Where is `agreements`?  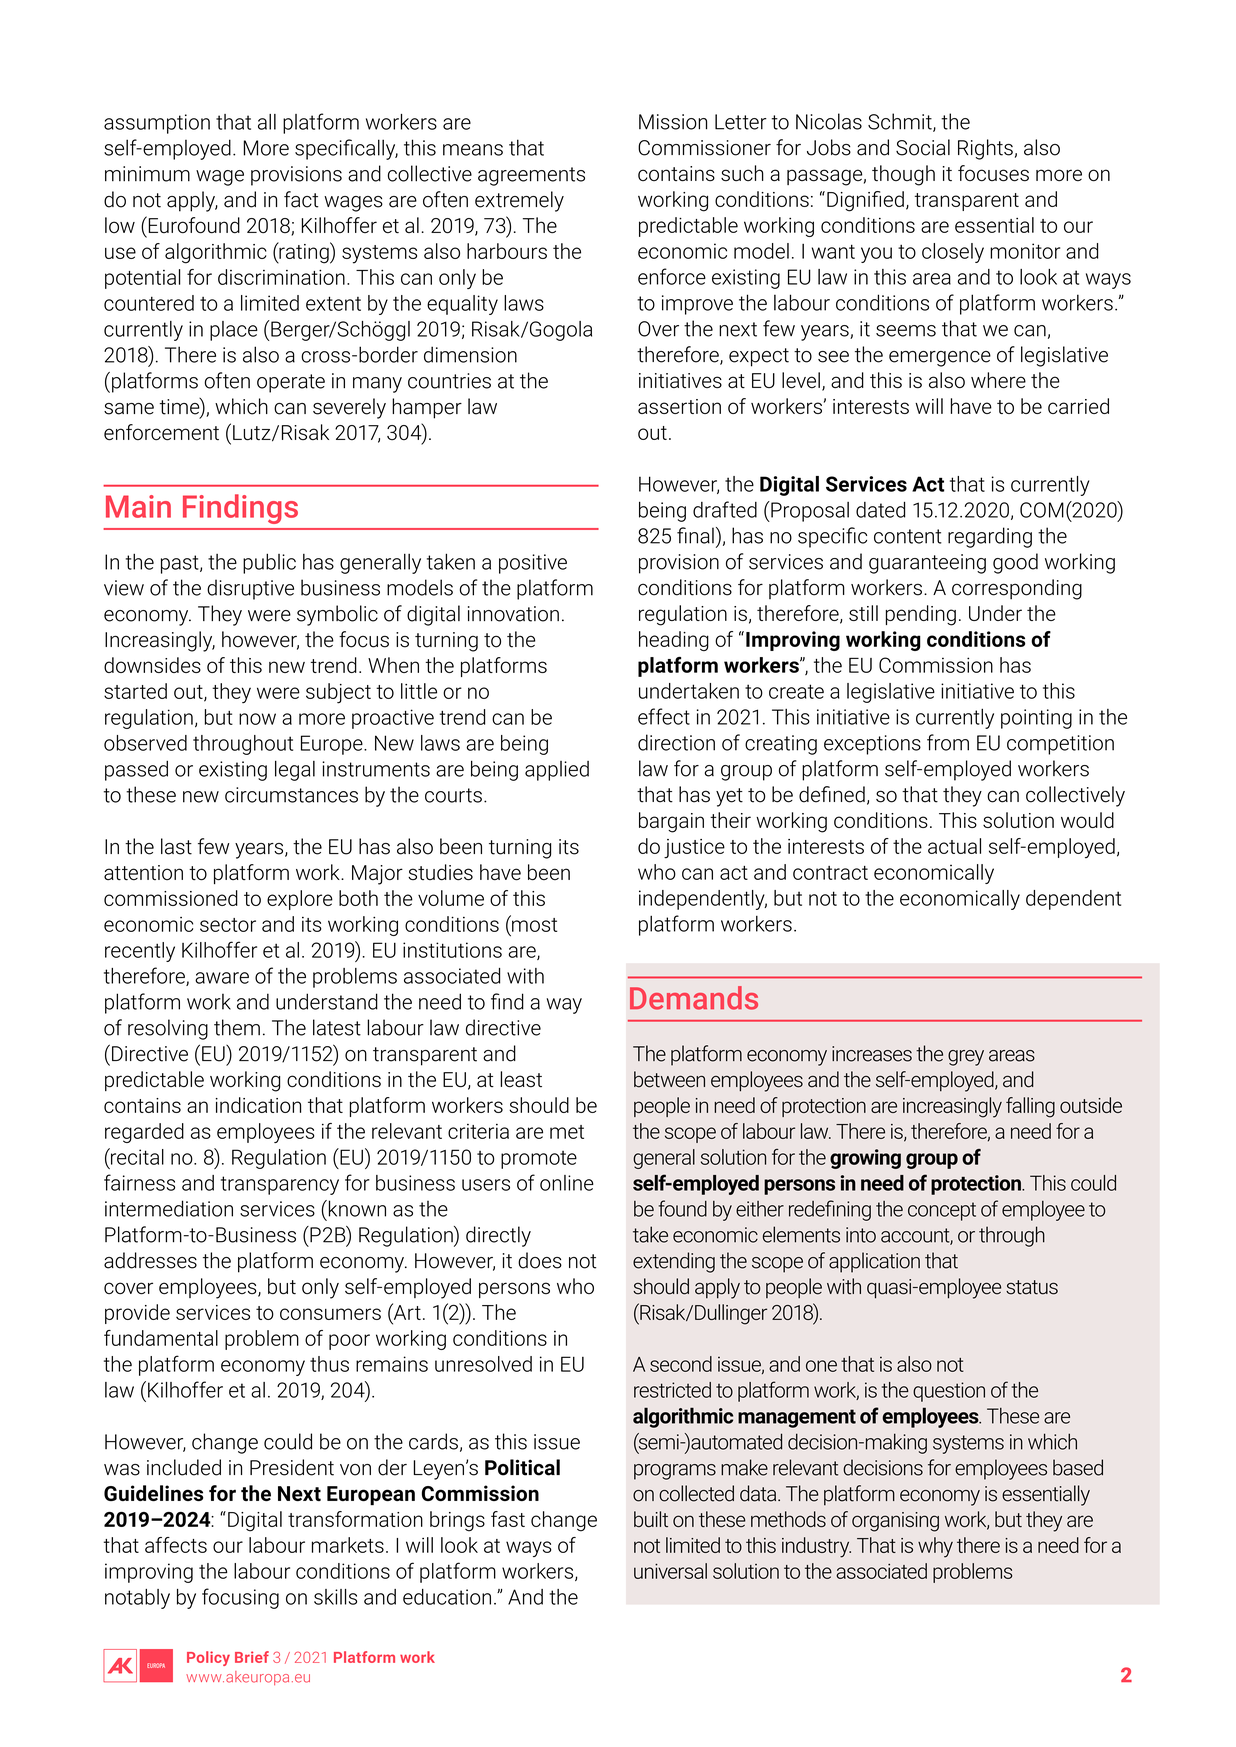
agreements is located at coordinates (531, 176).
